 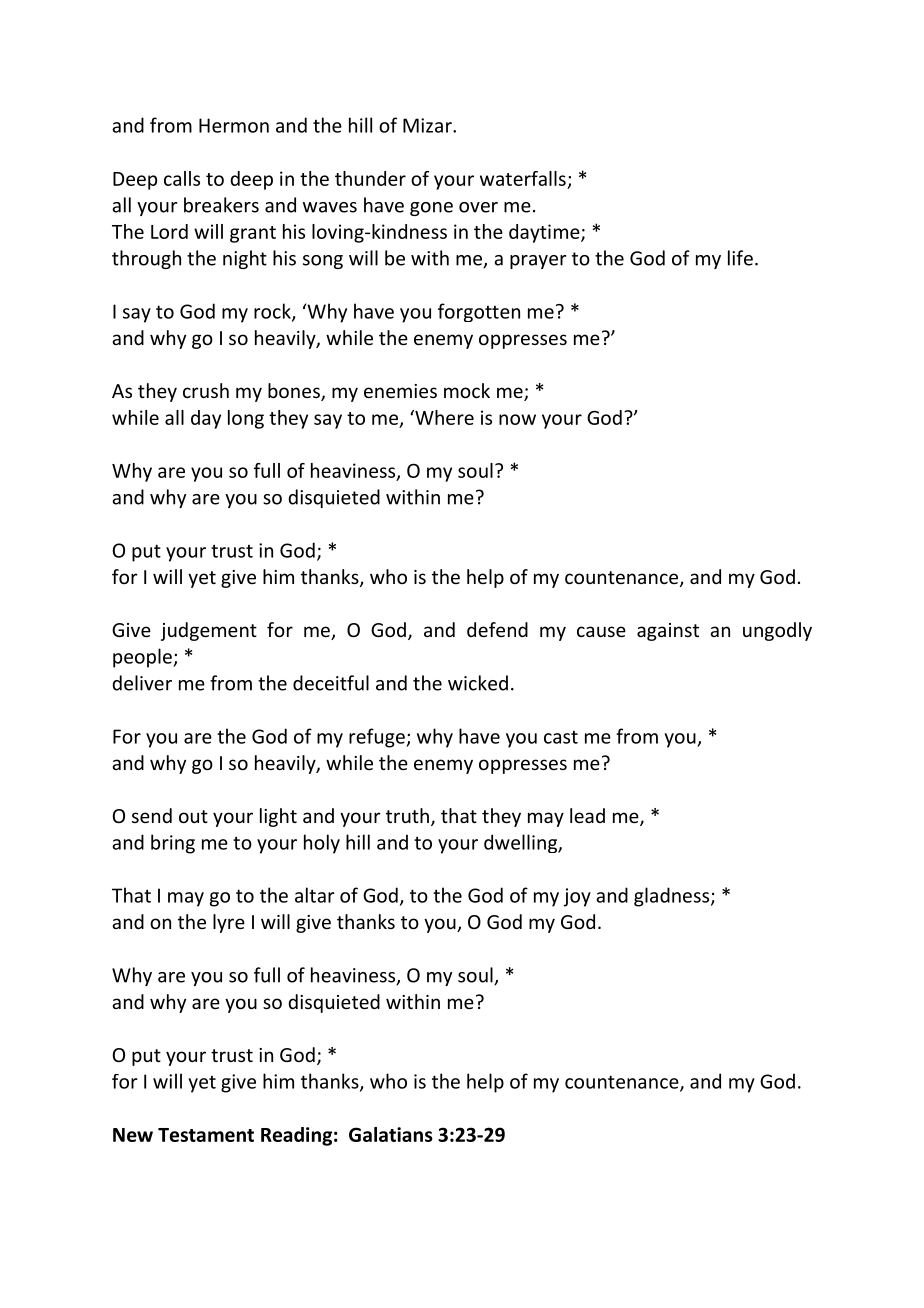 I want to click on out, so click(x=193, y=816).
